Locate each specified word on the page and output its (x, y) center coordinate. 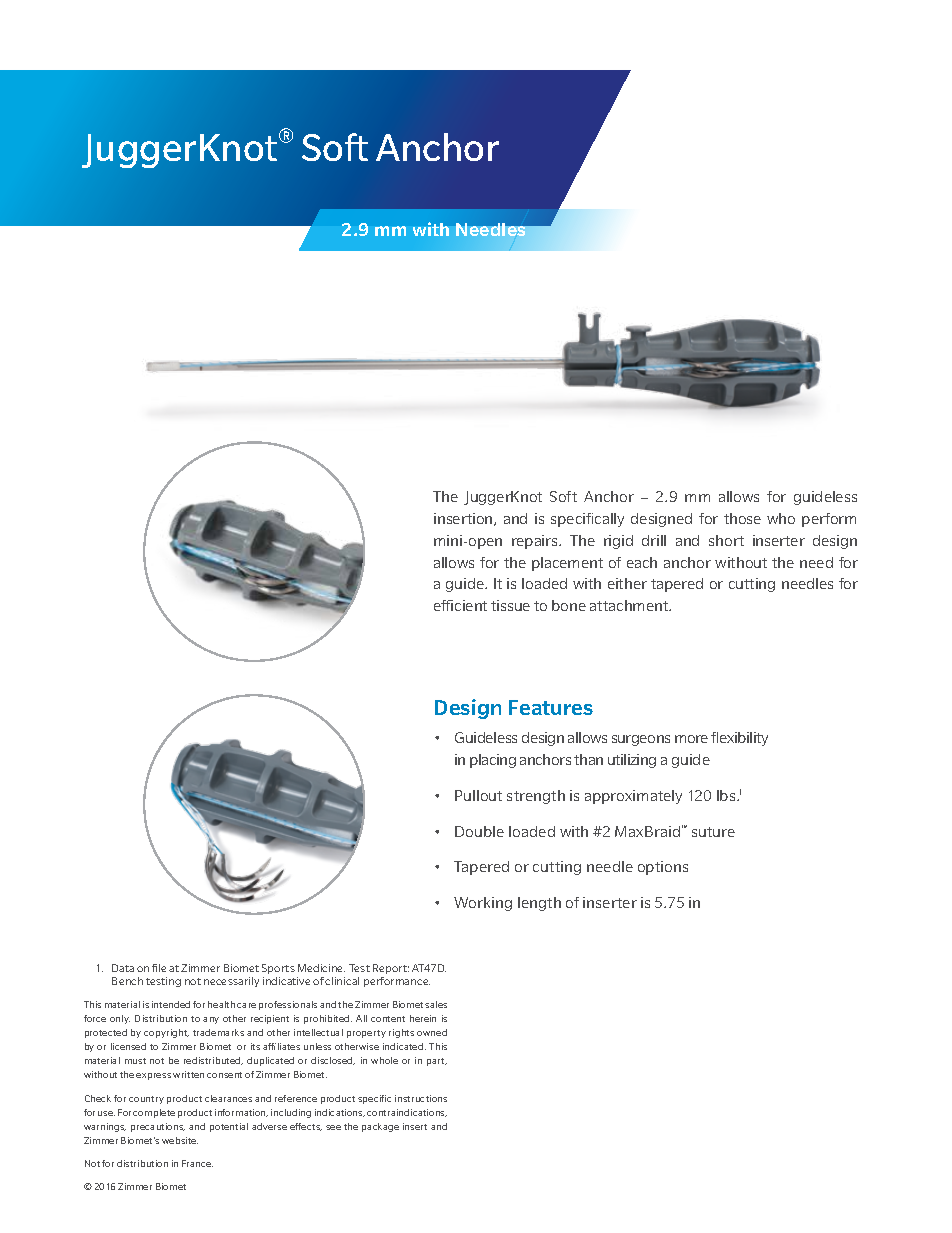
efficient (460, 605)
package (380, 1127)
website (180, 1140)
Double (479, 831)
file (159, 968)
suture (713, 832)
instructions (421, 1098)
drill (654, 540)
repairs (536, 542)
